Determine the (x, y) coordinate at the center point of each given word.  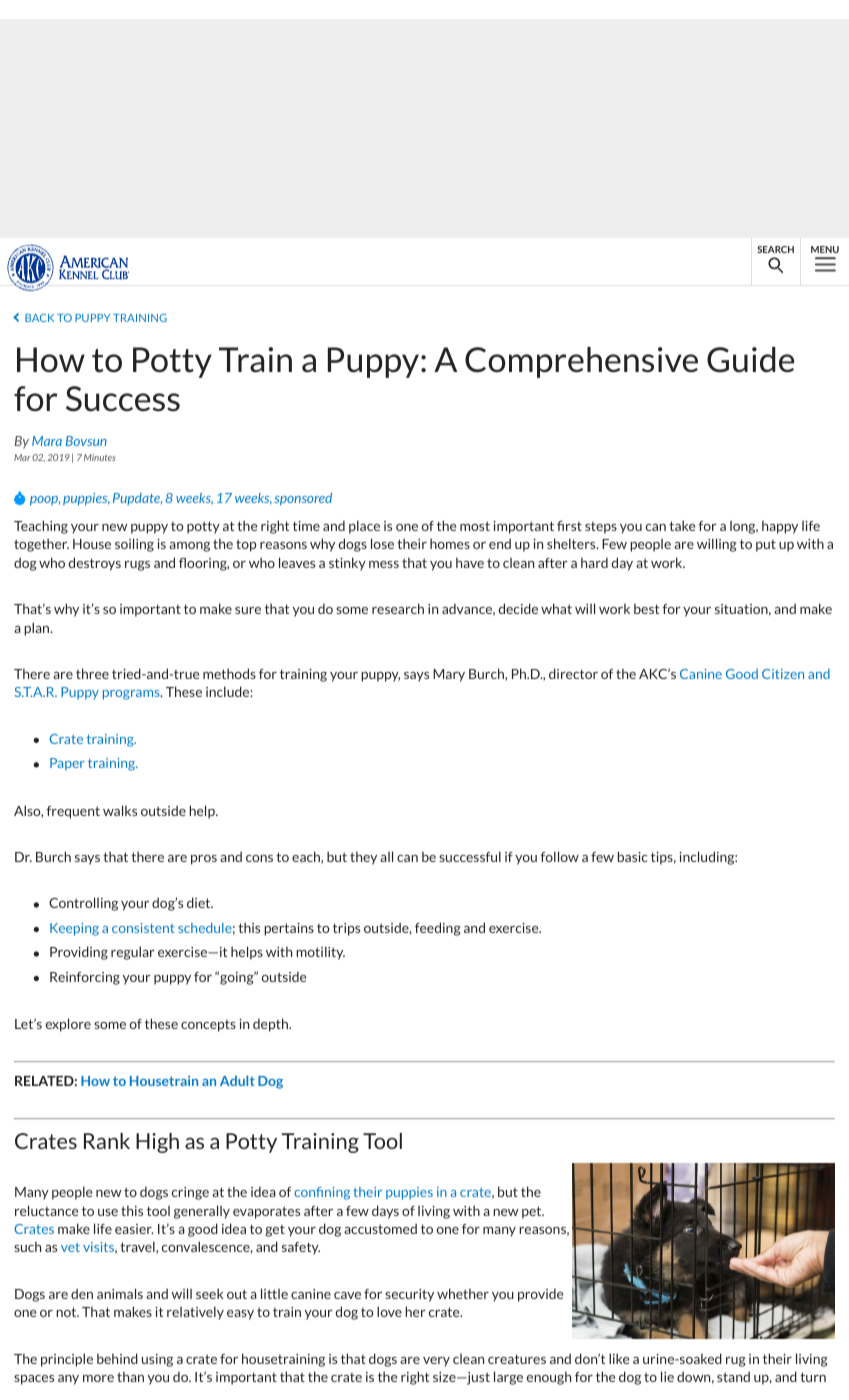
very (436, 1362)
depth (271, 1025)
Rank (107, 1141)
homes (450, 543)
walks (120, 810)
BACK (39, 318)
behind (117, 1358)
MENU (825, 249)
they (363, 858)
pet (533, 1212)
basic (632, 856)
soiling (134, 545)
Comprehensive (581, 362)
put (766, 546)
